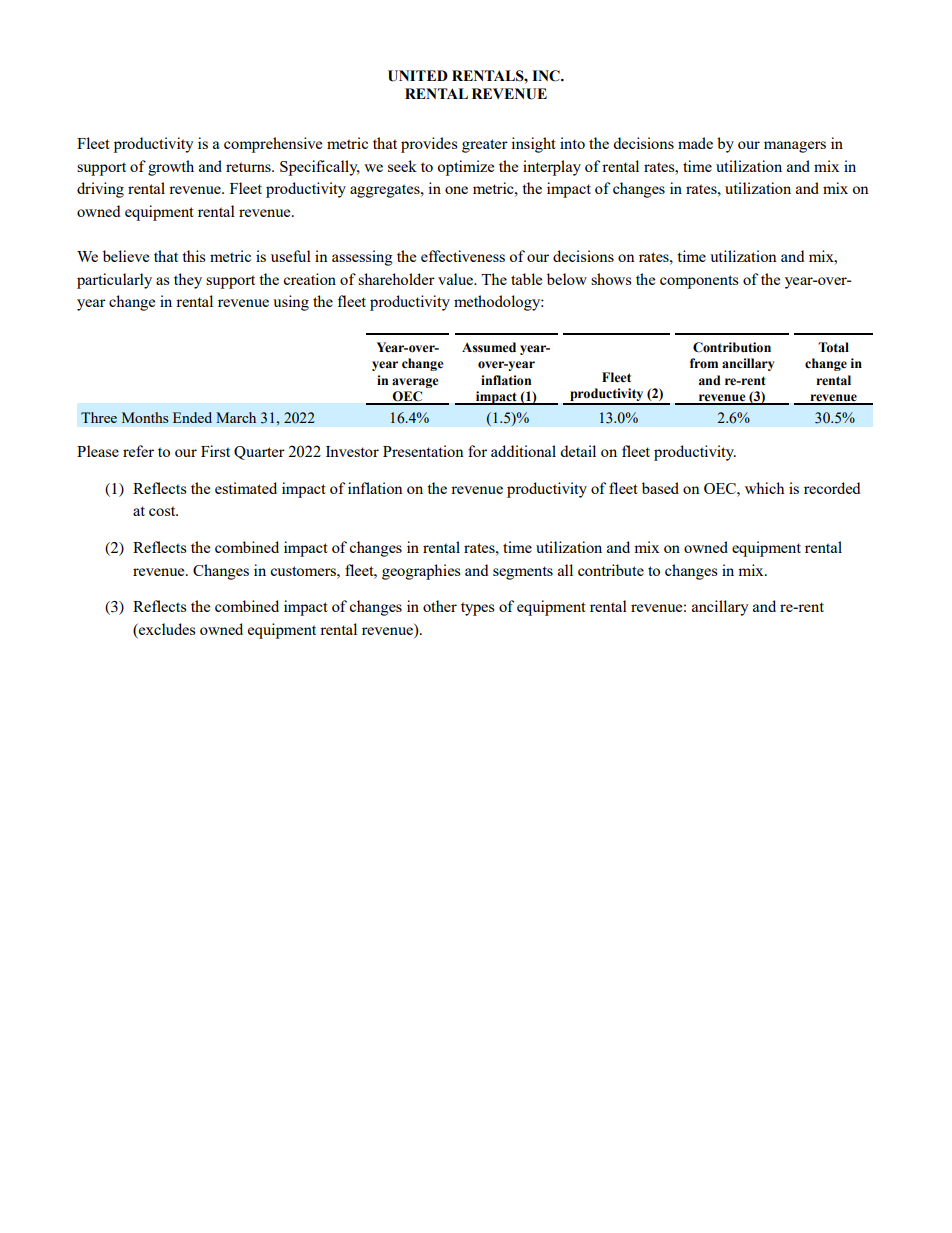  Describe the element at coordinates (695, 143) in the image. I see `made` at that location.
